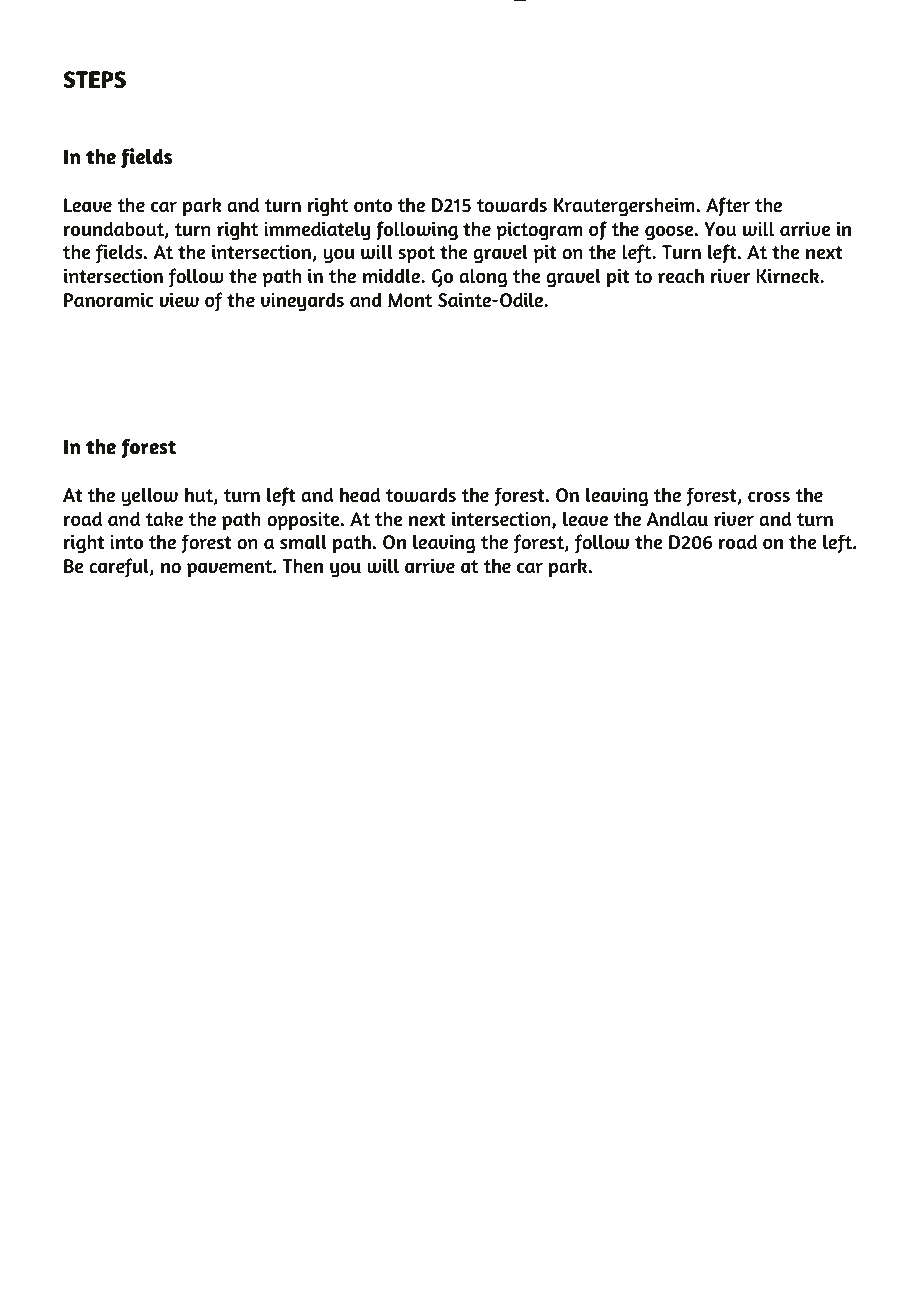 This screenshot has width=924, height=1307. I want to click on cross, so click(769, 497).
